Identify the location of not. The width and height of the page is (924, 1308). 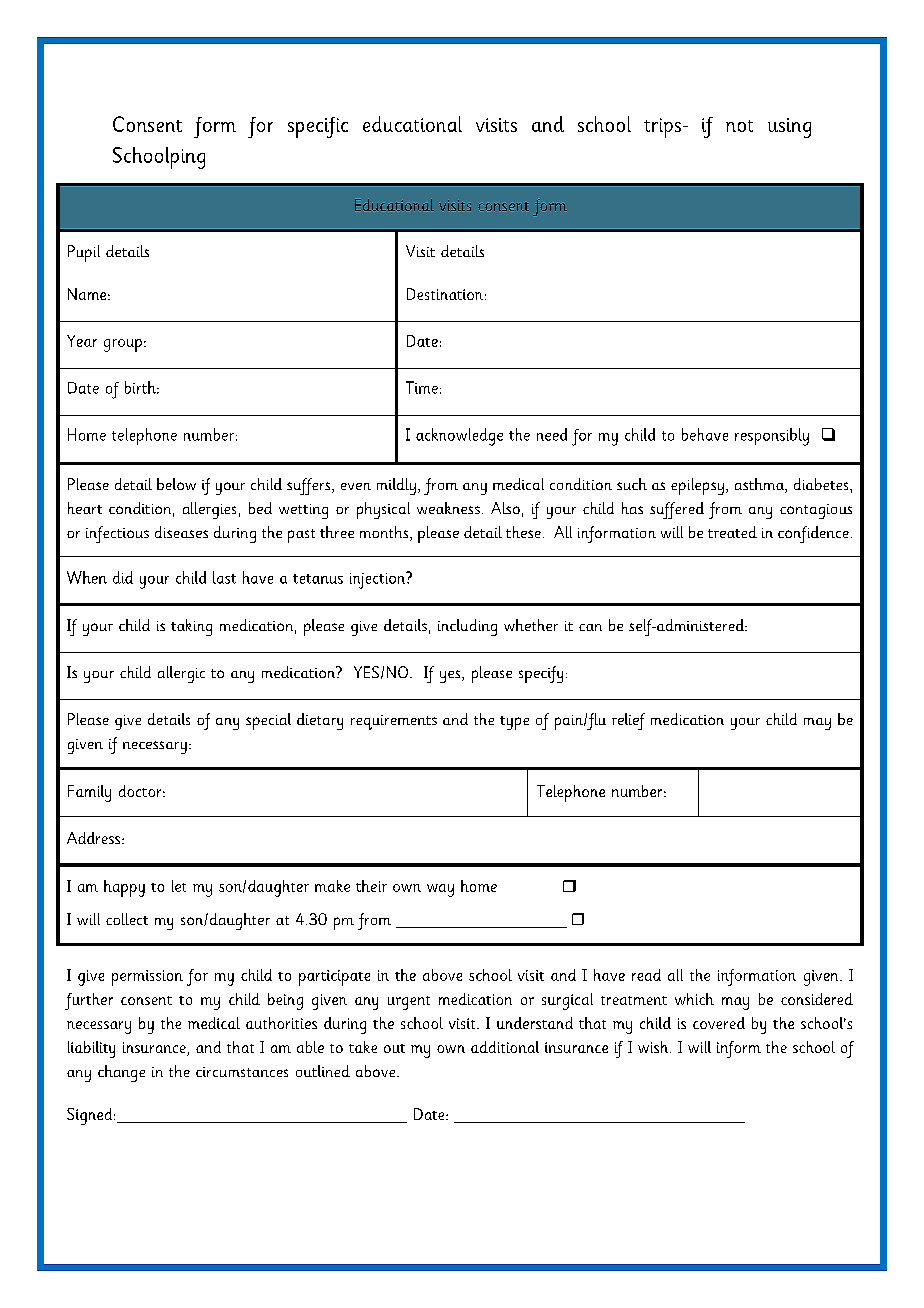
(739, 126).
